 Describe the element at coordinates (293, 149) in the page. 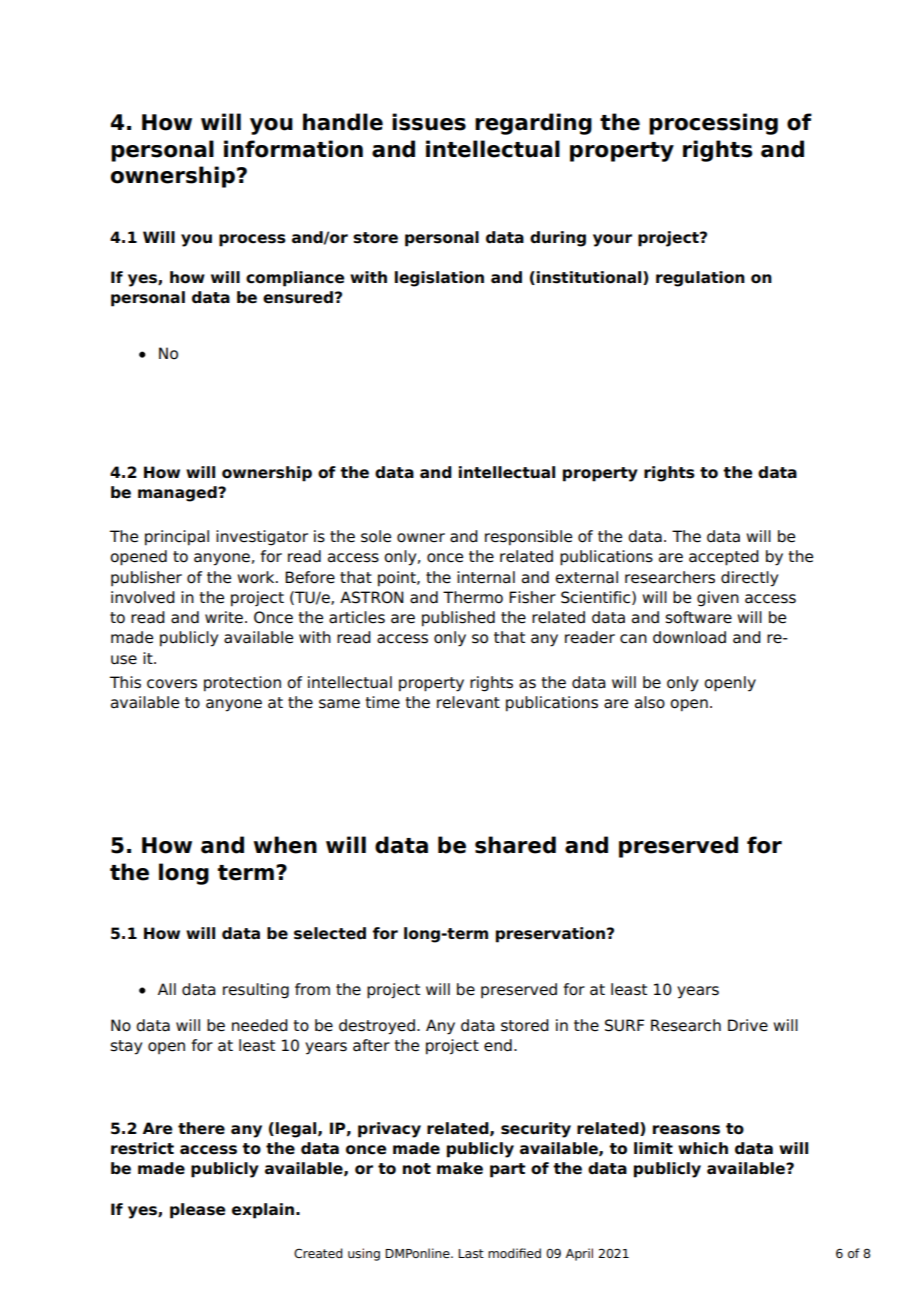

I see `information` at that location.
